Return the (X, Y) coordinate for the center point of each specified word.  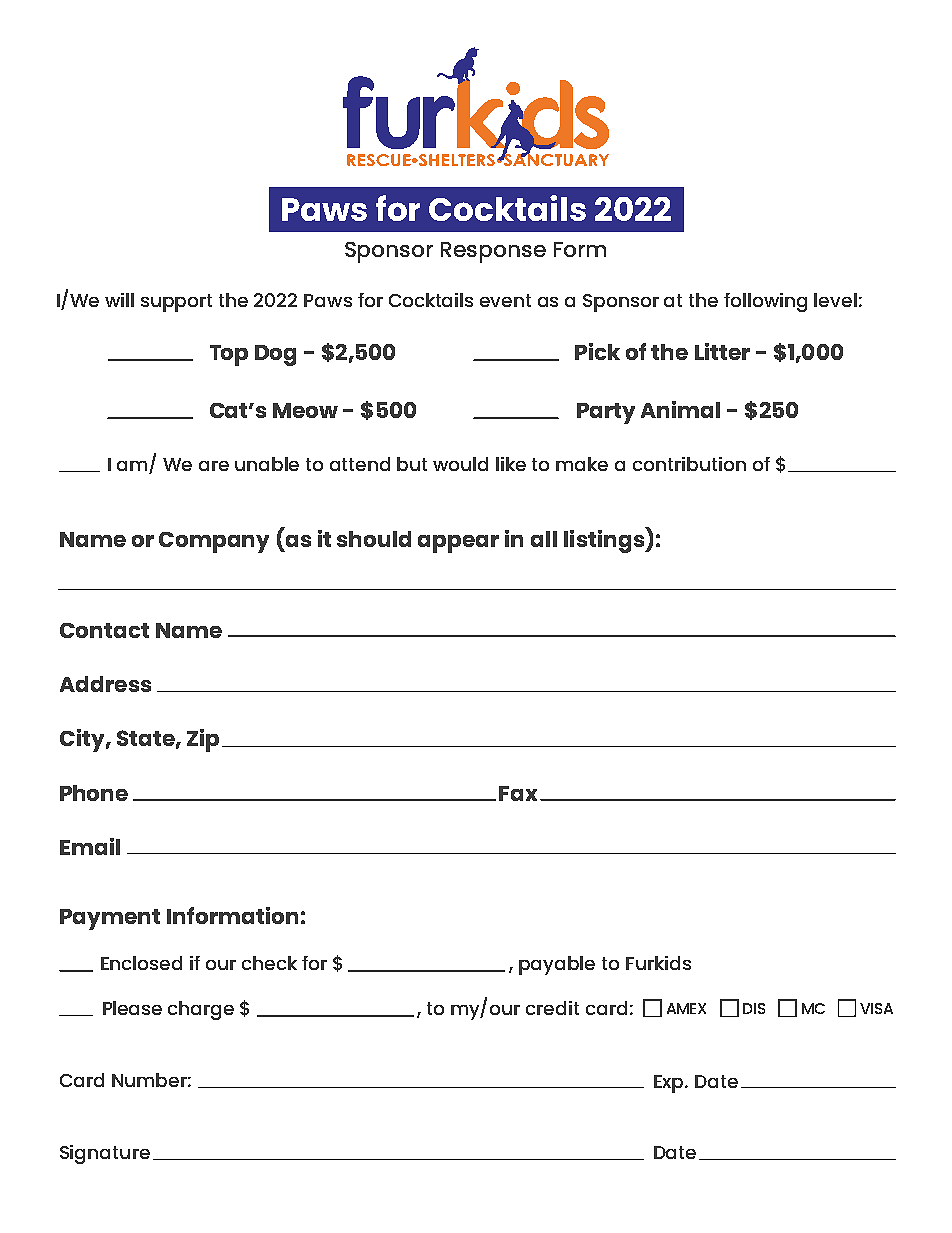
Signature (105, 1154)
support (176, 303)
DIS (754, 1008)
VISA (876, 1008)
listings (605, 540)
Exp (670, 1084)
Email (90, 846)
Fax (520, 793)
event (505, 300)
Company (214, 542)
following (765, 302)
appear (458, 544)
